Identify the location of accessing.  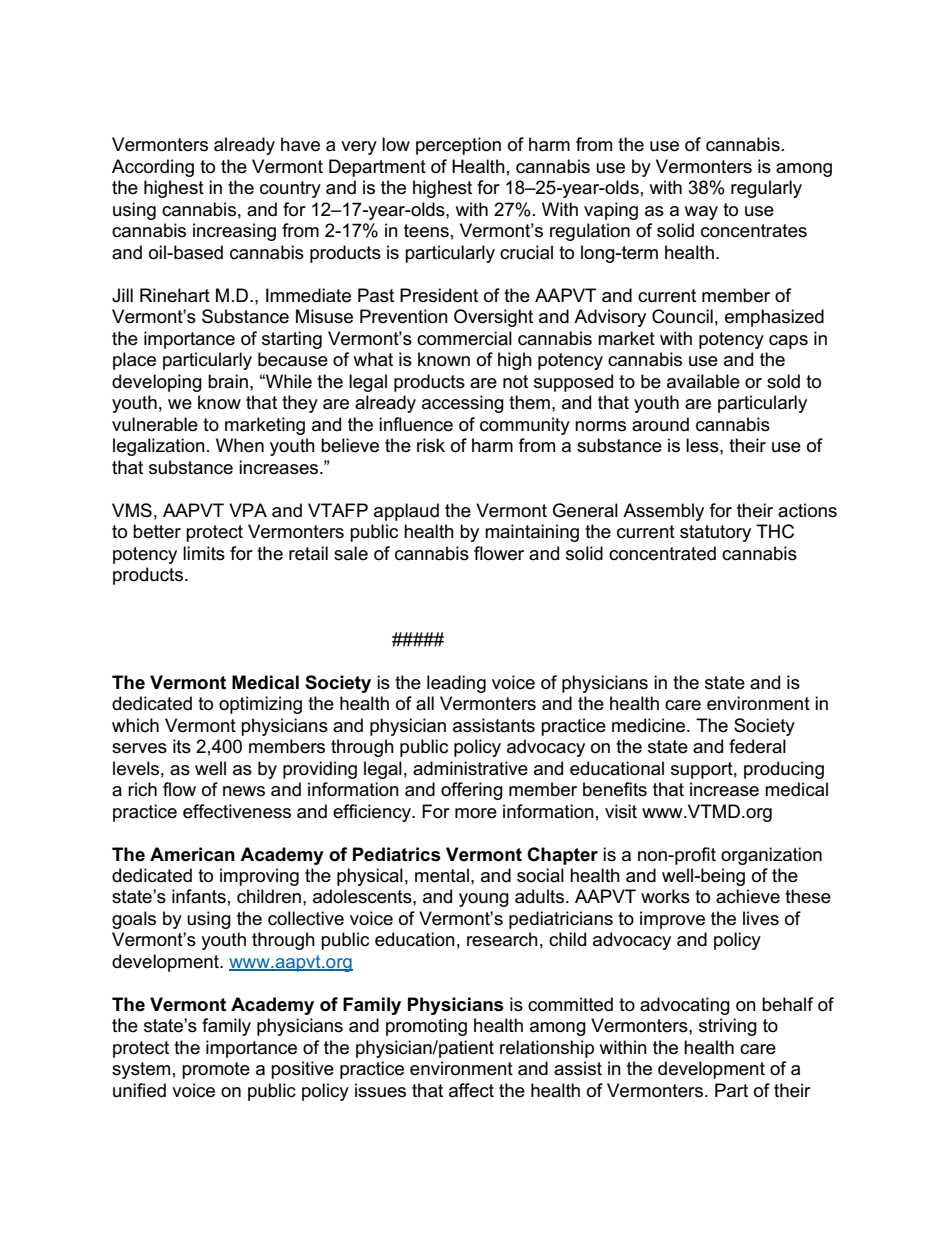
(463, 404).
